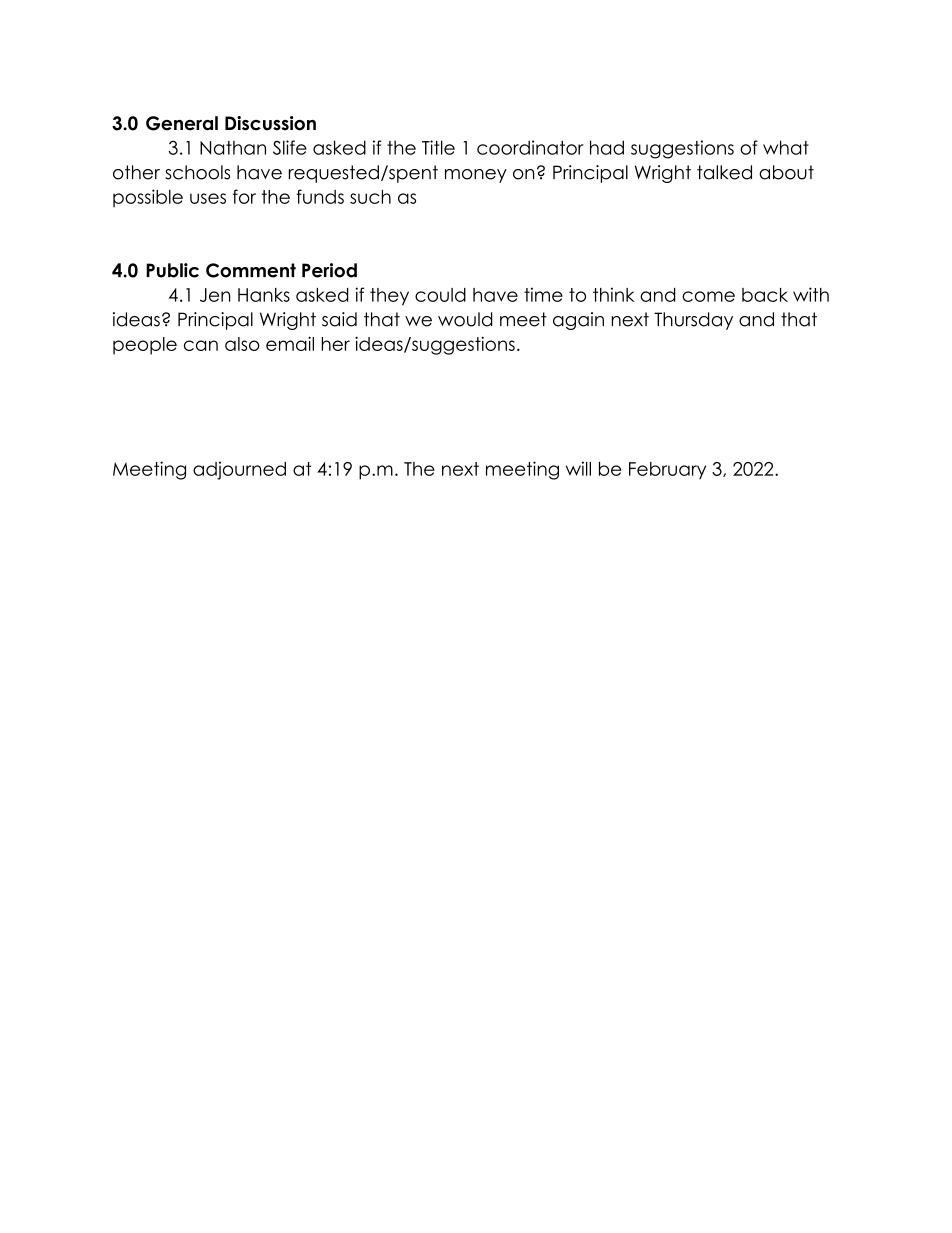 The width and height of the screenshot is (952, 1233). Describe the element at coordinates (765, 295) in the screenshot. I see `back` at that location.
